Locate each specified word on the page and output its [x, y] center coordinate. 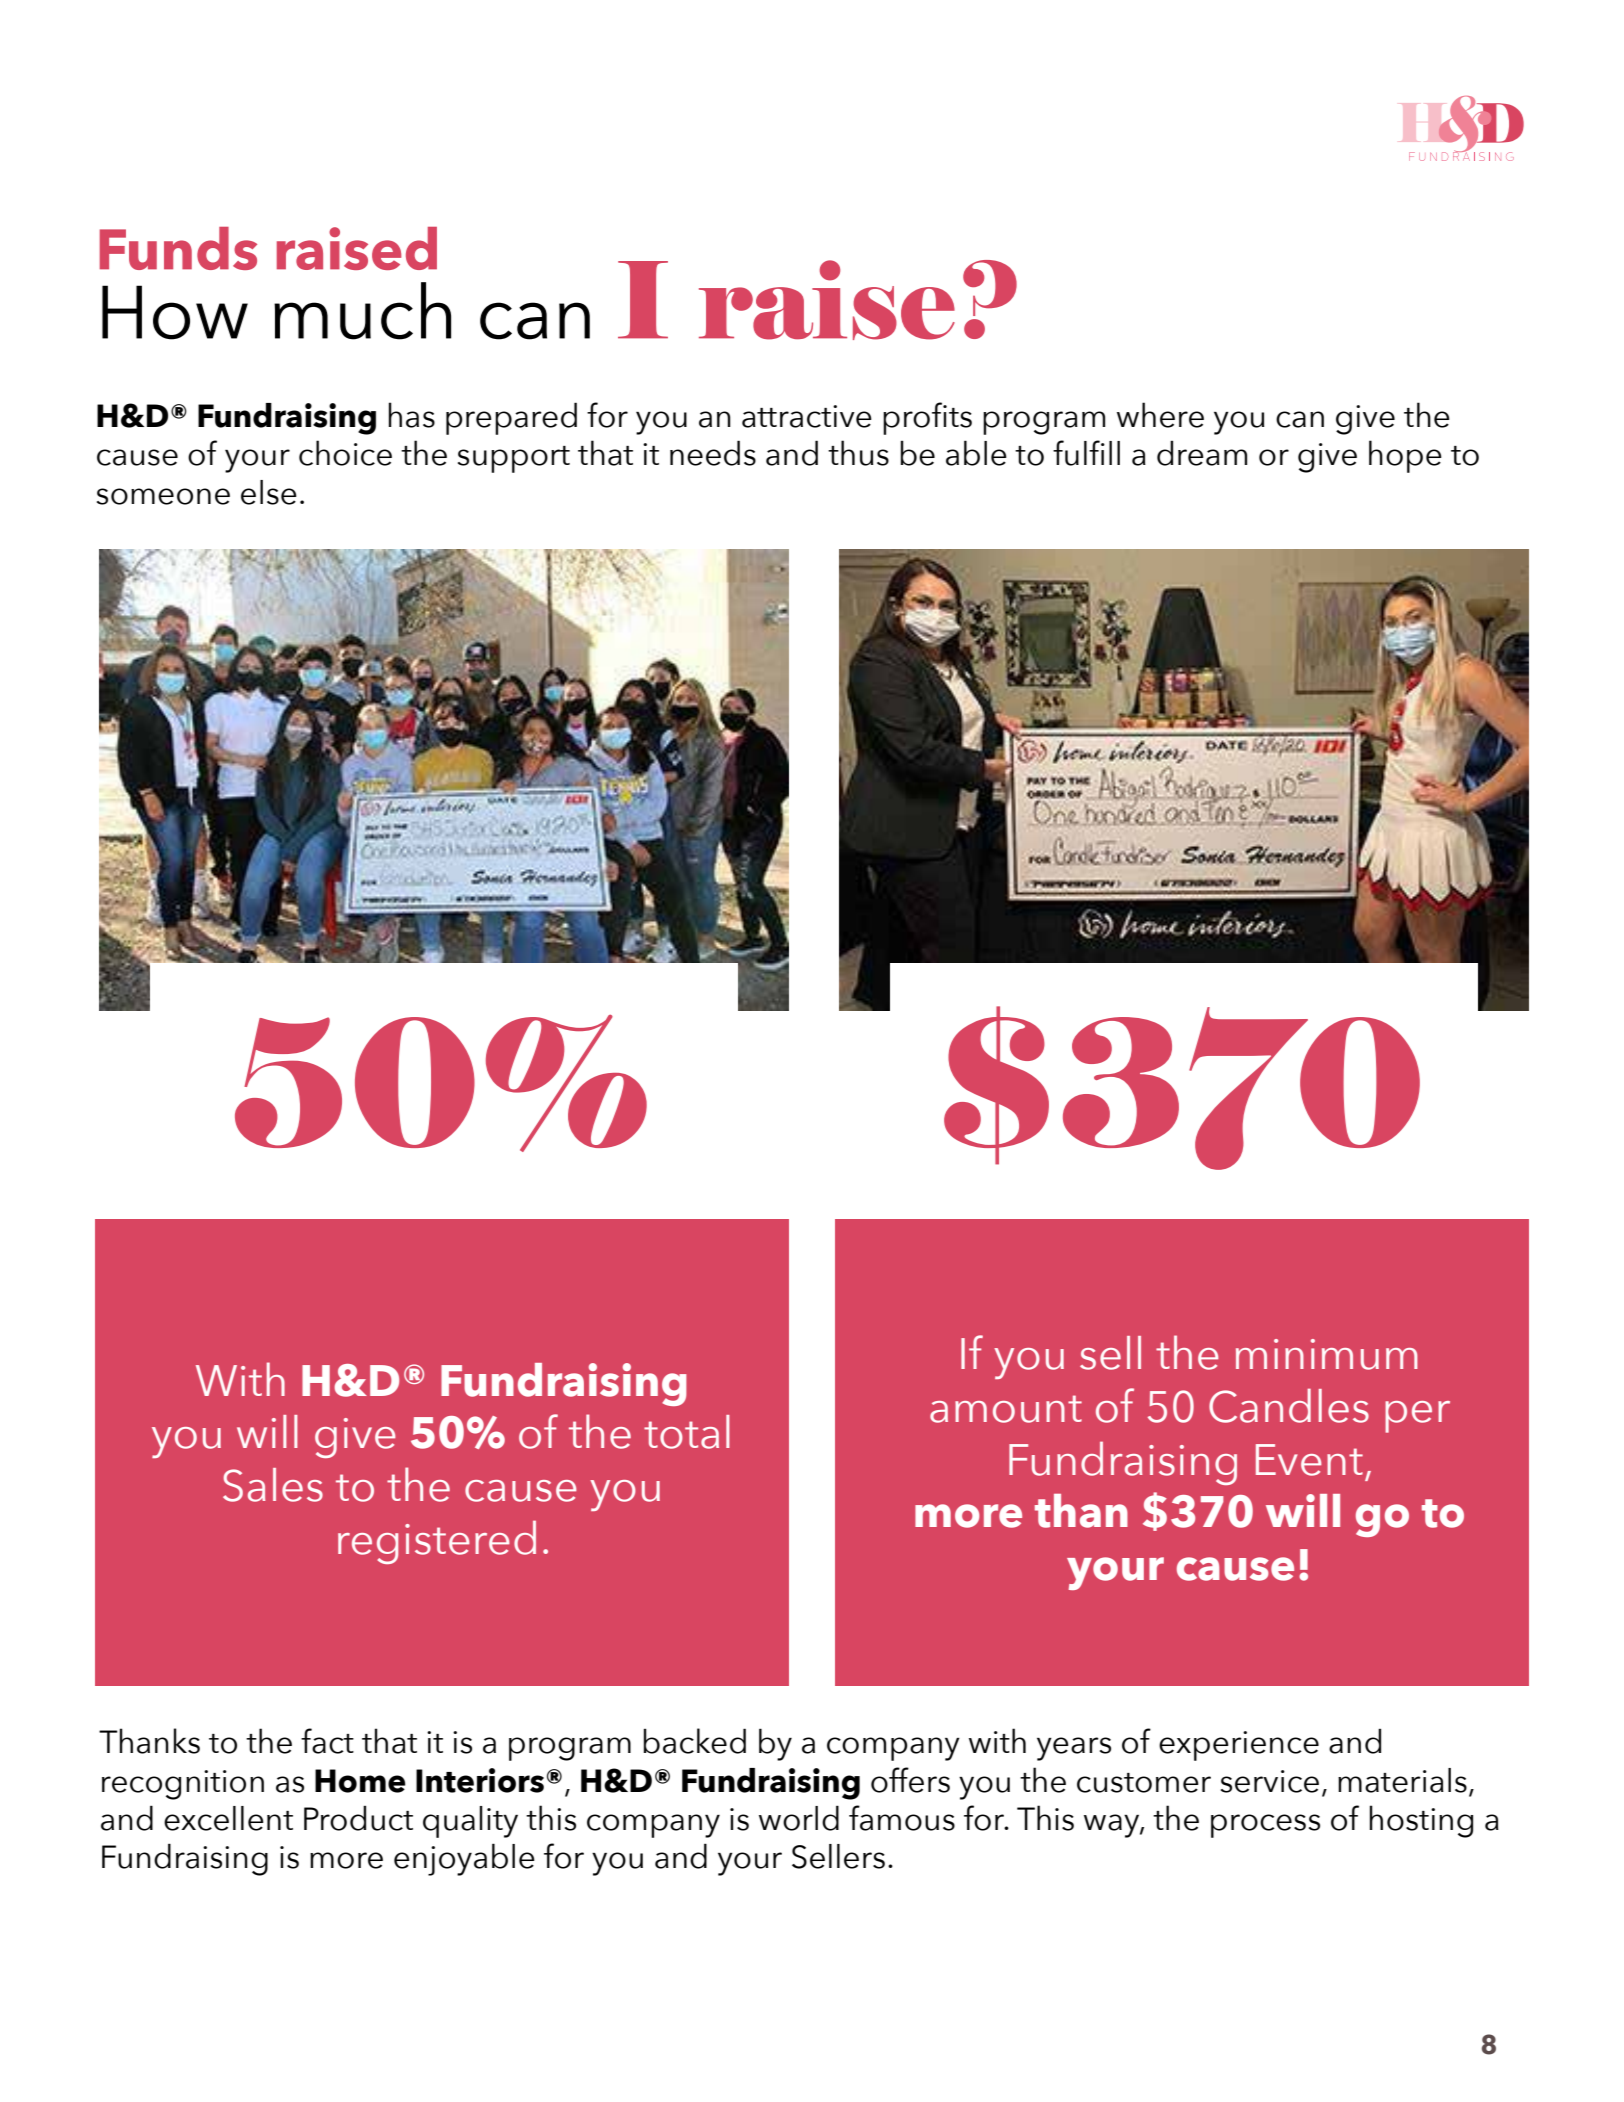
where [1160, 415]
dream [1202, 453]
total [687, 1432]
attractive [807, 416]
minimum [1327, 1354]
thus [858, 453]
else [269, 492]
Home [360, 1781]
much [362, 311]
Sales [273, 1485]
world [799, 1818]
